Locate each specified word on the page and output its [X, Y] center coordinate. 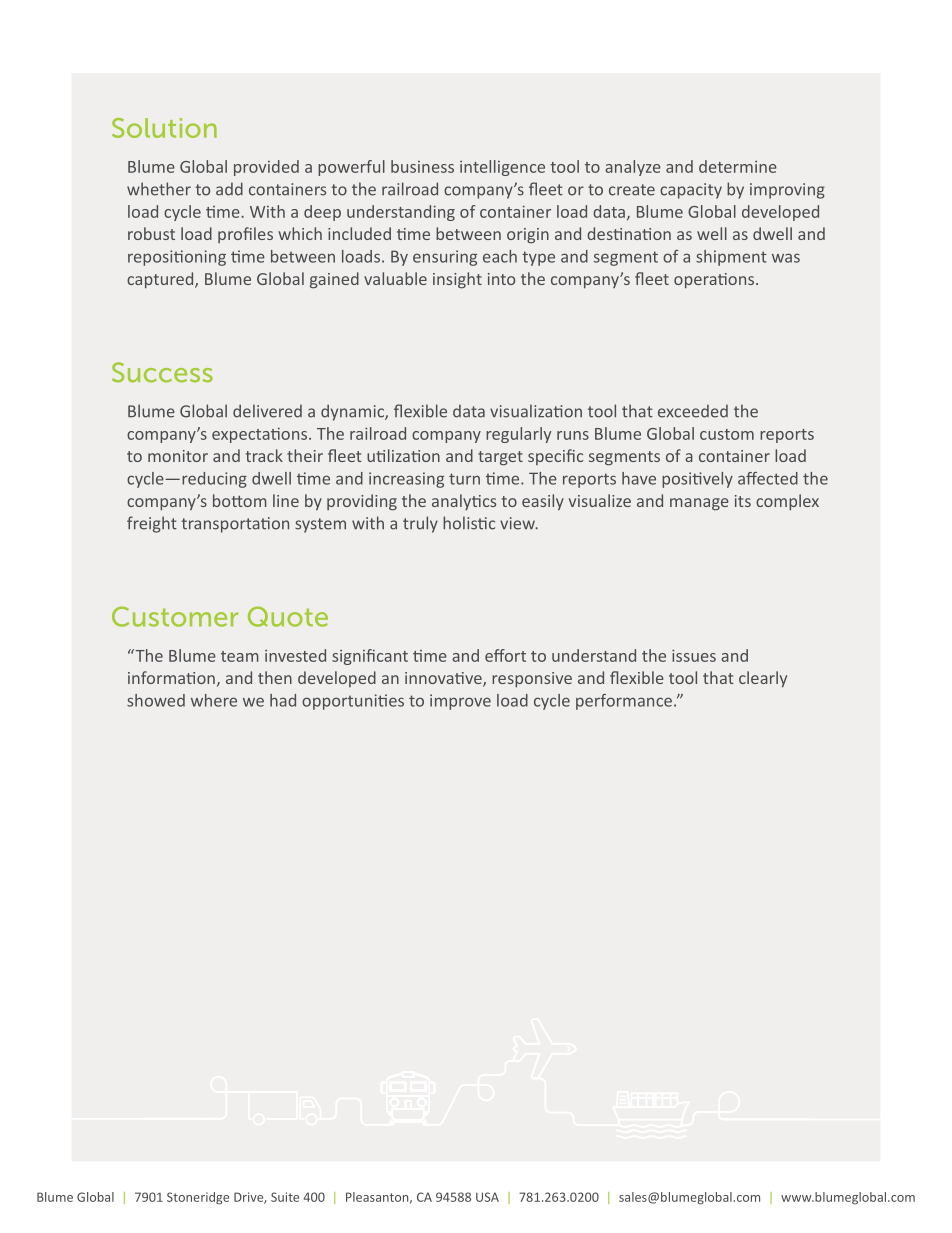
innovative [444, 679]
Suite [285, 1197]
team [240, 656]
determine [738, 166]
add [229, 189]
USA [487, 1197]
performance [624, 702]
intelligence [502, 168]
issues [694, 655]
